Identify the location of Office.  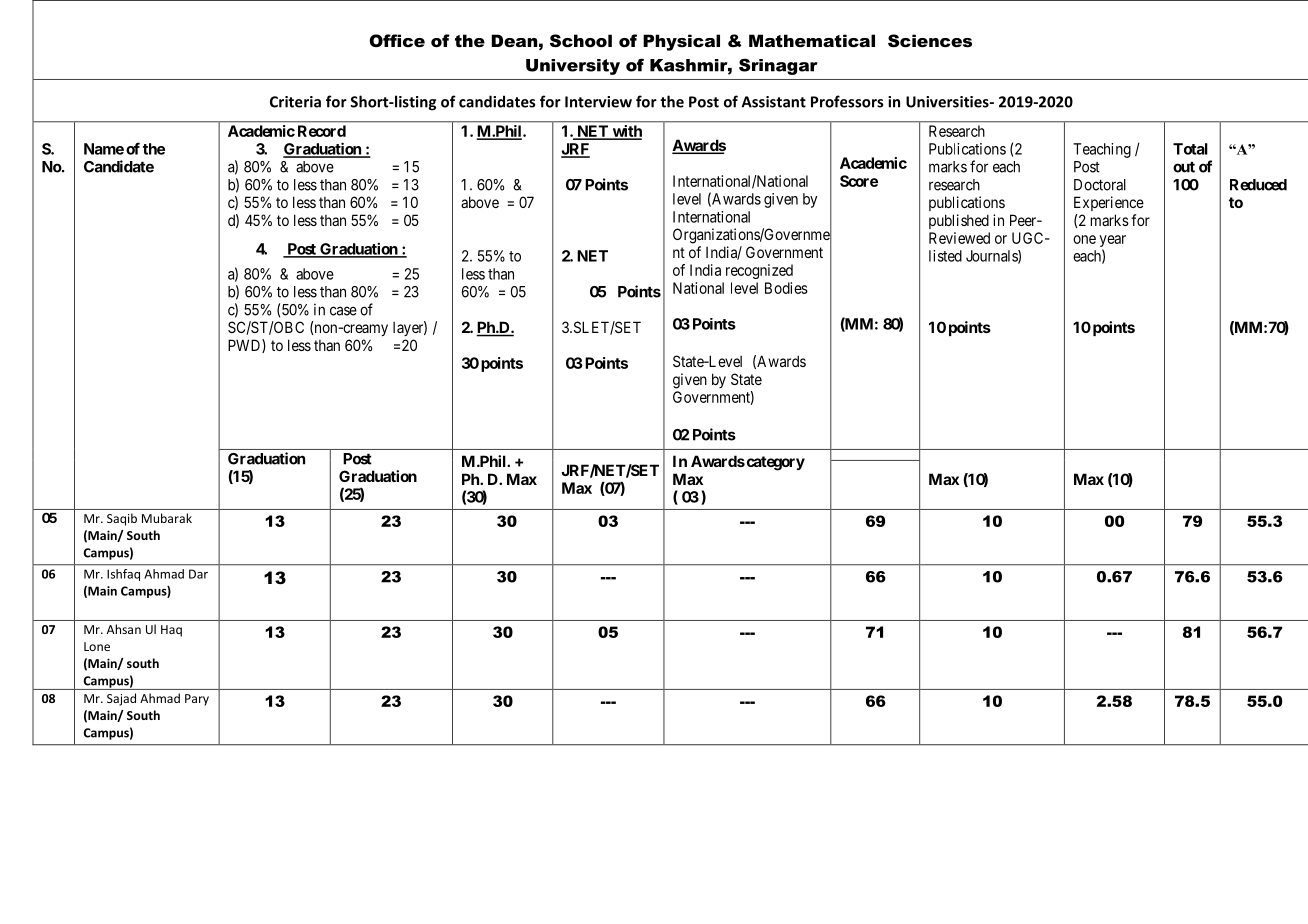
(397, 40).
